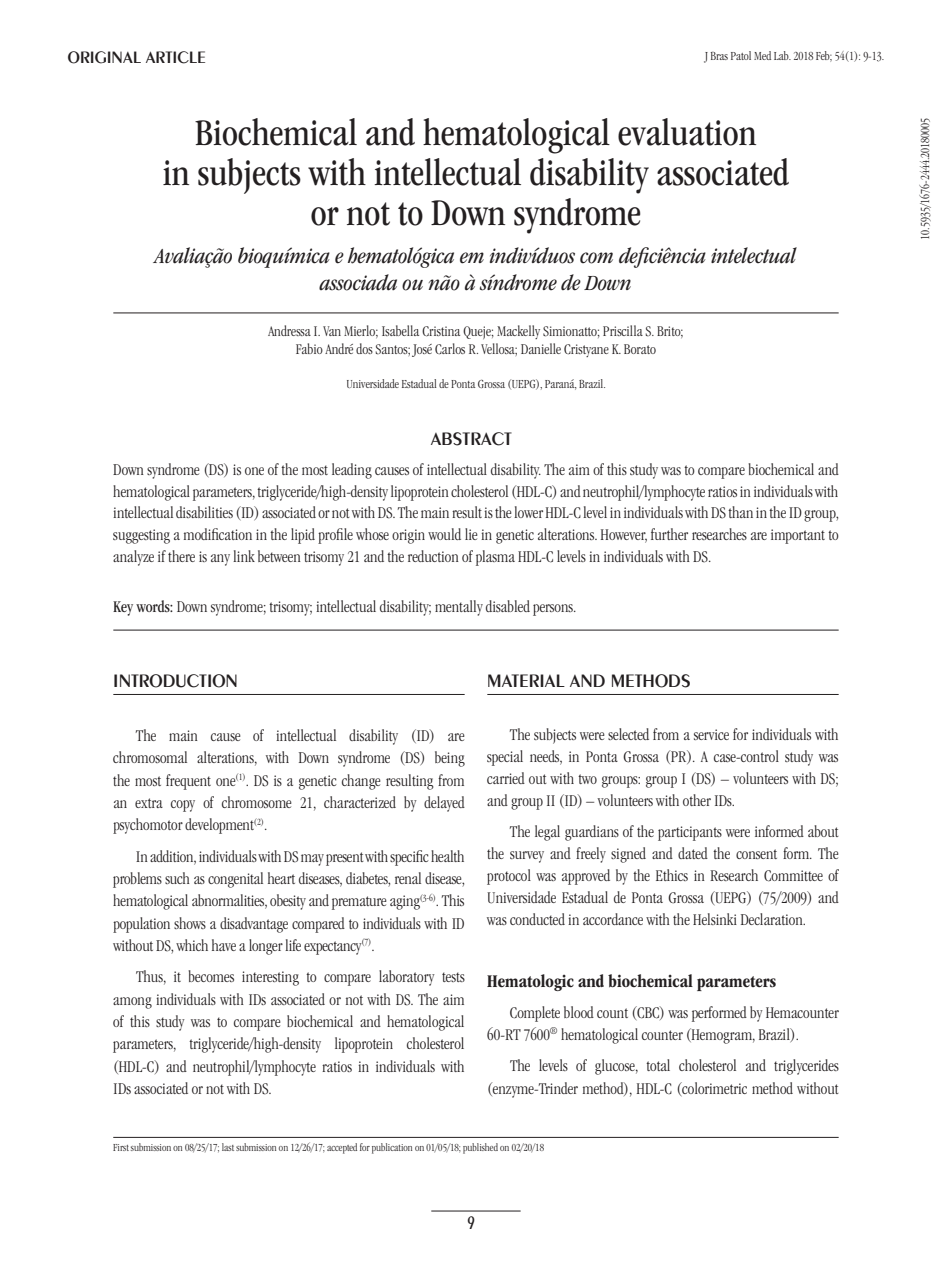 Image resolution: width=952 pixels, height=1270 pixels. What do you see at coordinates (687, 132) in the screenshot?
I see `evaluation` at bounding box center [687, 132].
